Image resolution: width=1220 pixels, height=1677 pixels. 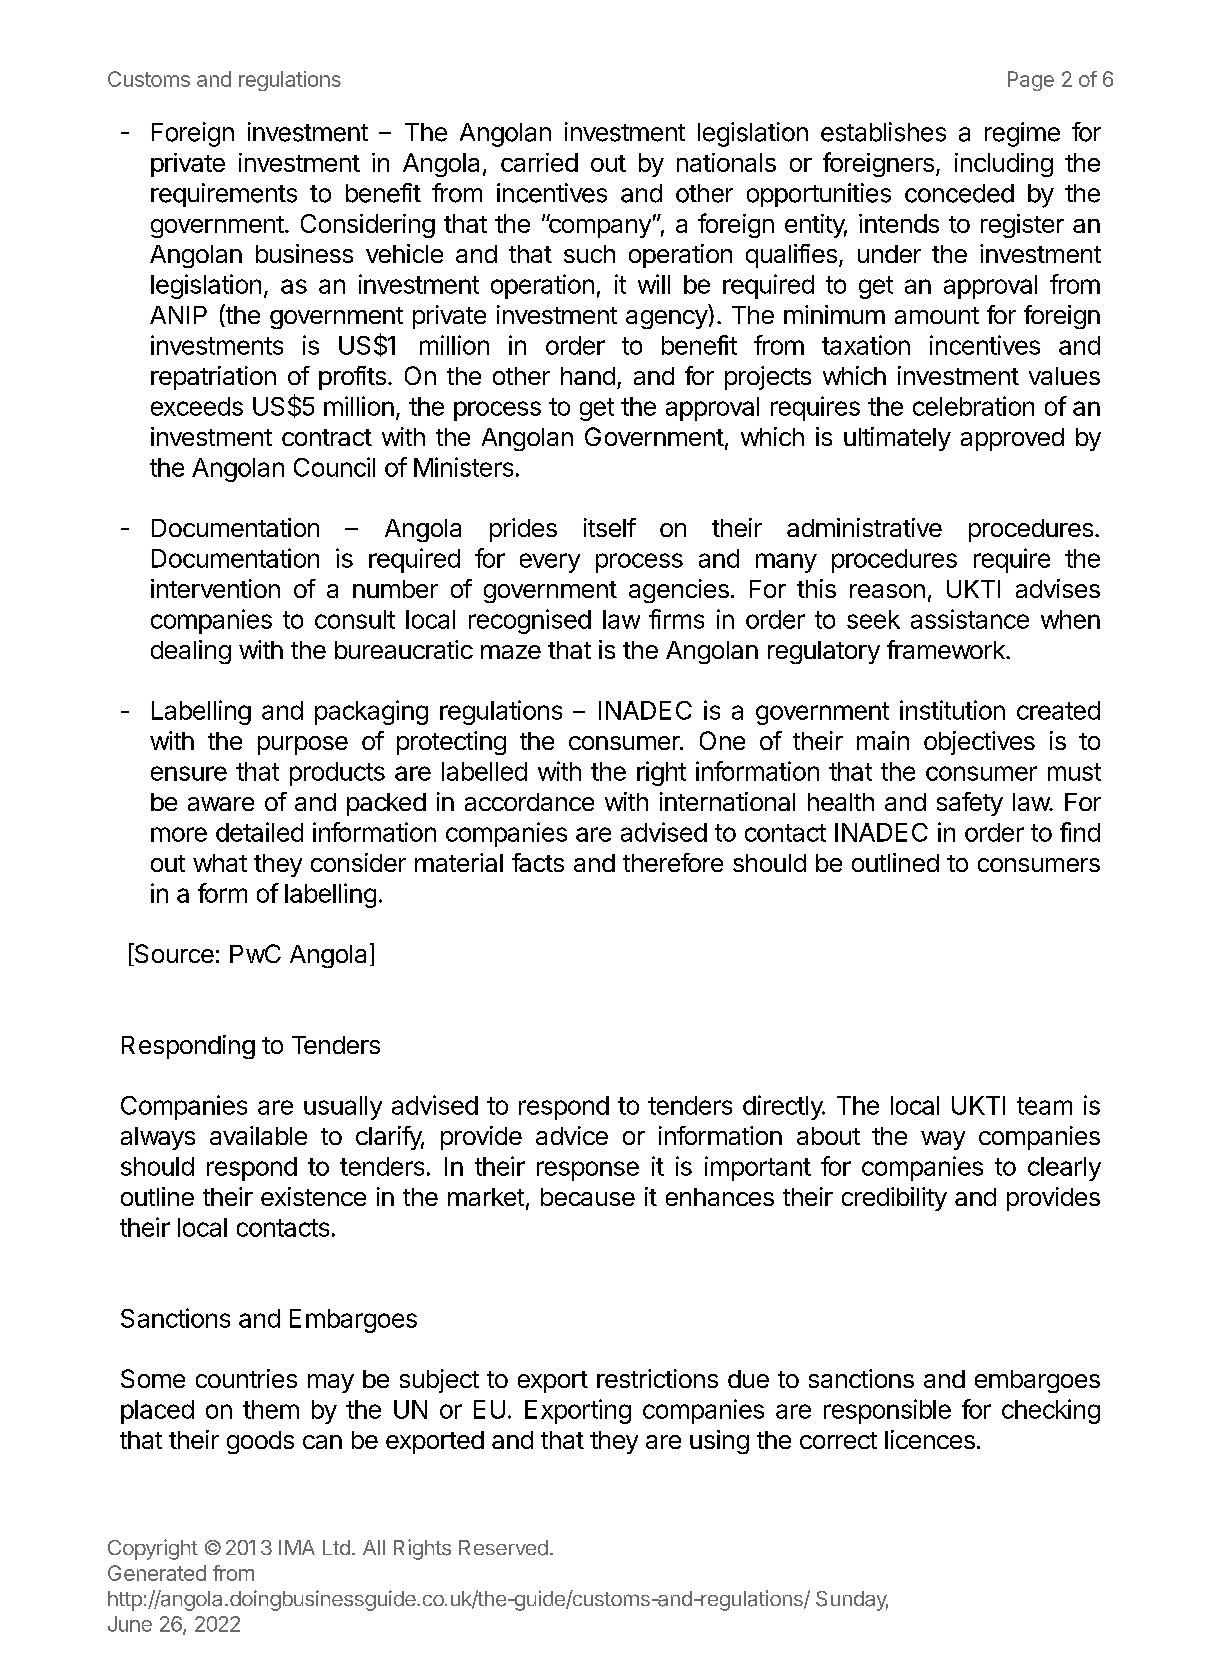 What do you see at coordinates (220, 863) in the document?
I see `what` at bounding box center [220, 863].
